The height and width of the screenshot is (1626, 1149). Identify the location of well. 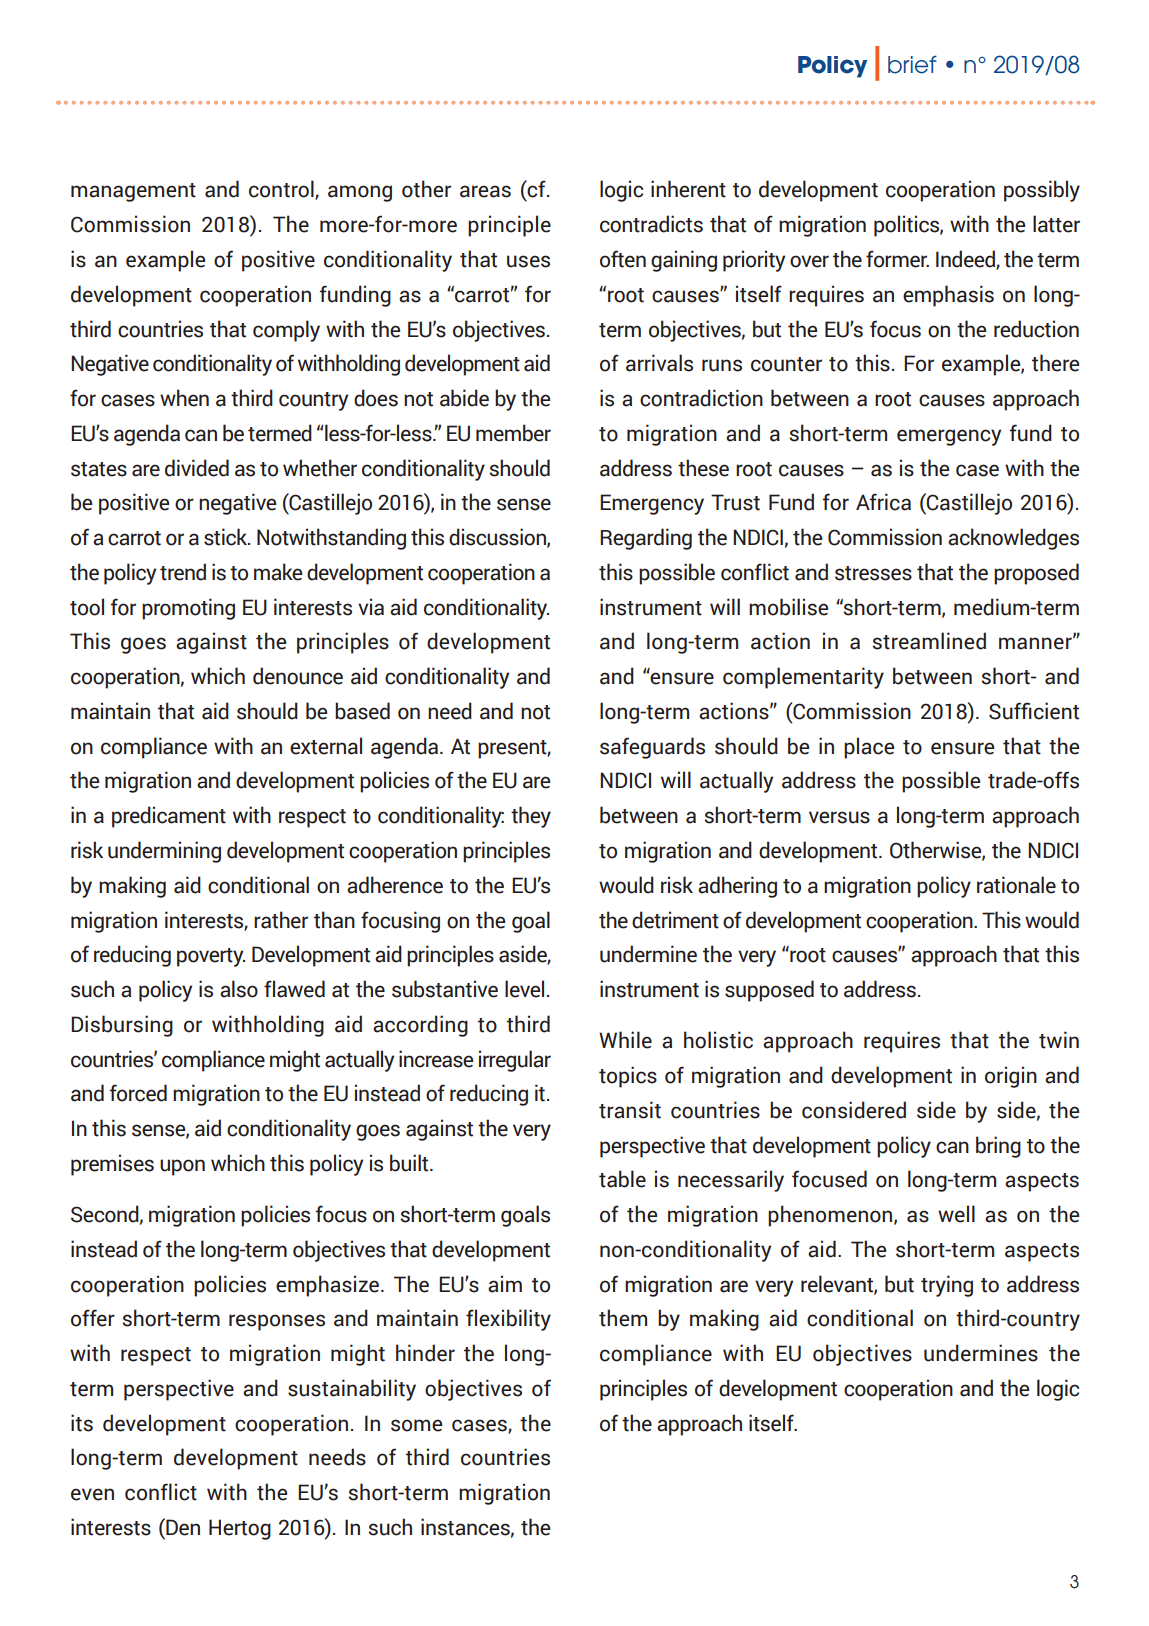
(956, 1214).
